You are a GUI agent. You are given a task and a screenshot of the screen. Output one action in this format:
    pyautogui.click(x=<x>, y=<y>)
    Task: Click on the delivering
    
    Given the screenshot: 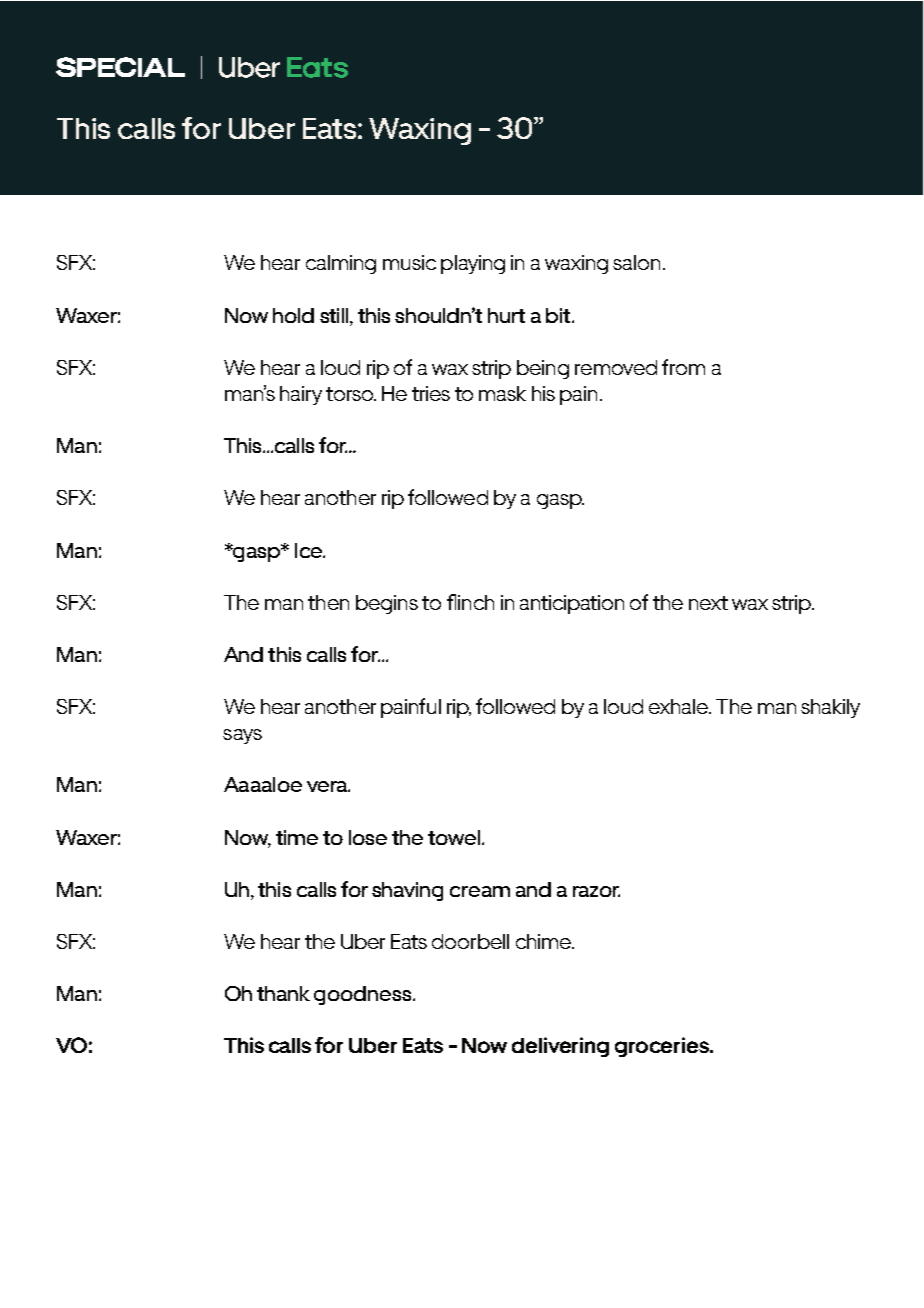 What is the action you would take?
    pyautogui.click(x=560, y=1047)
